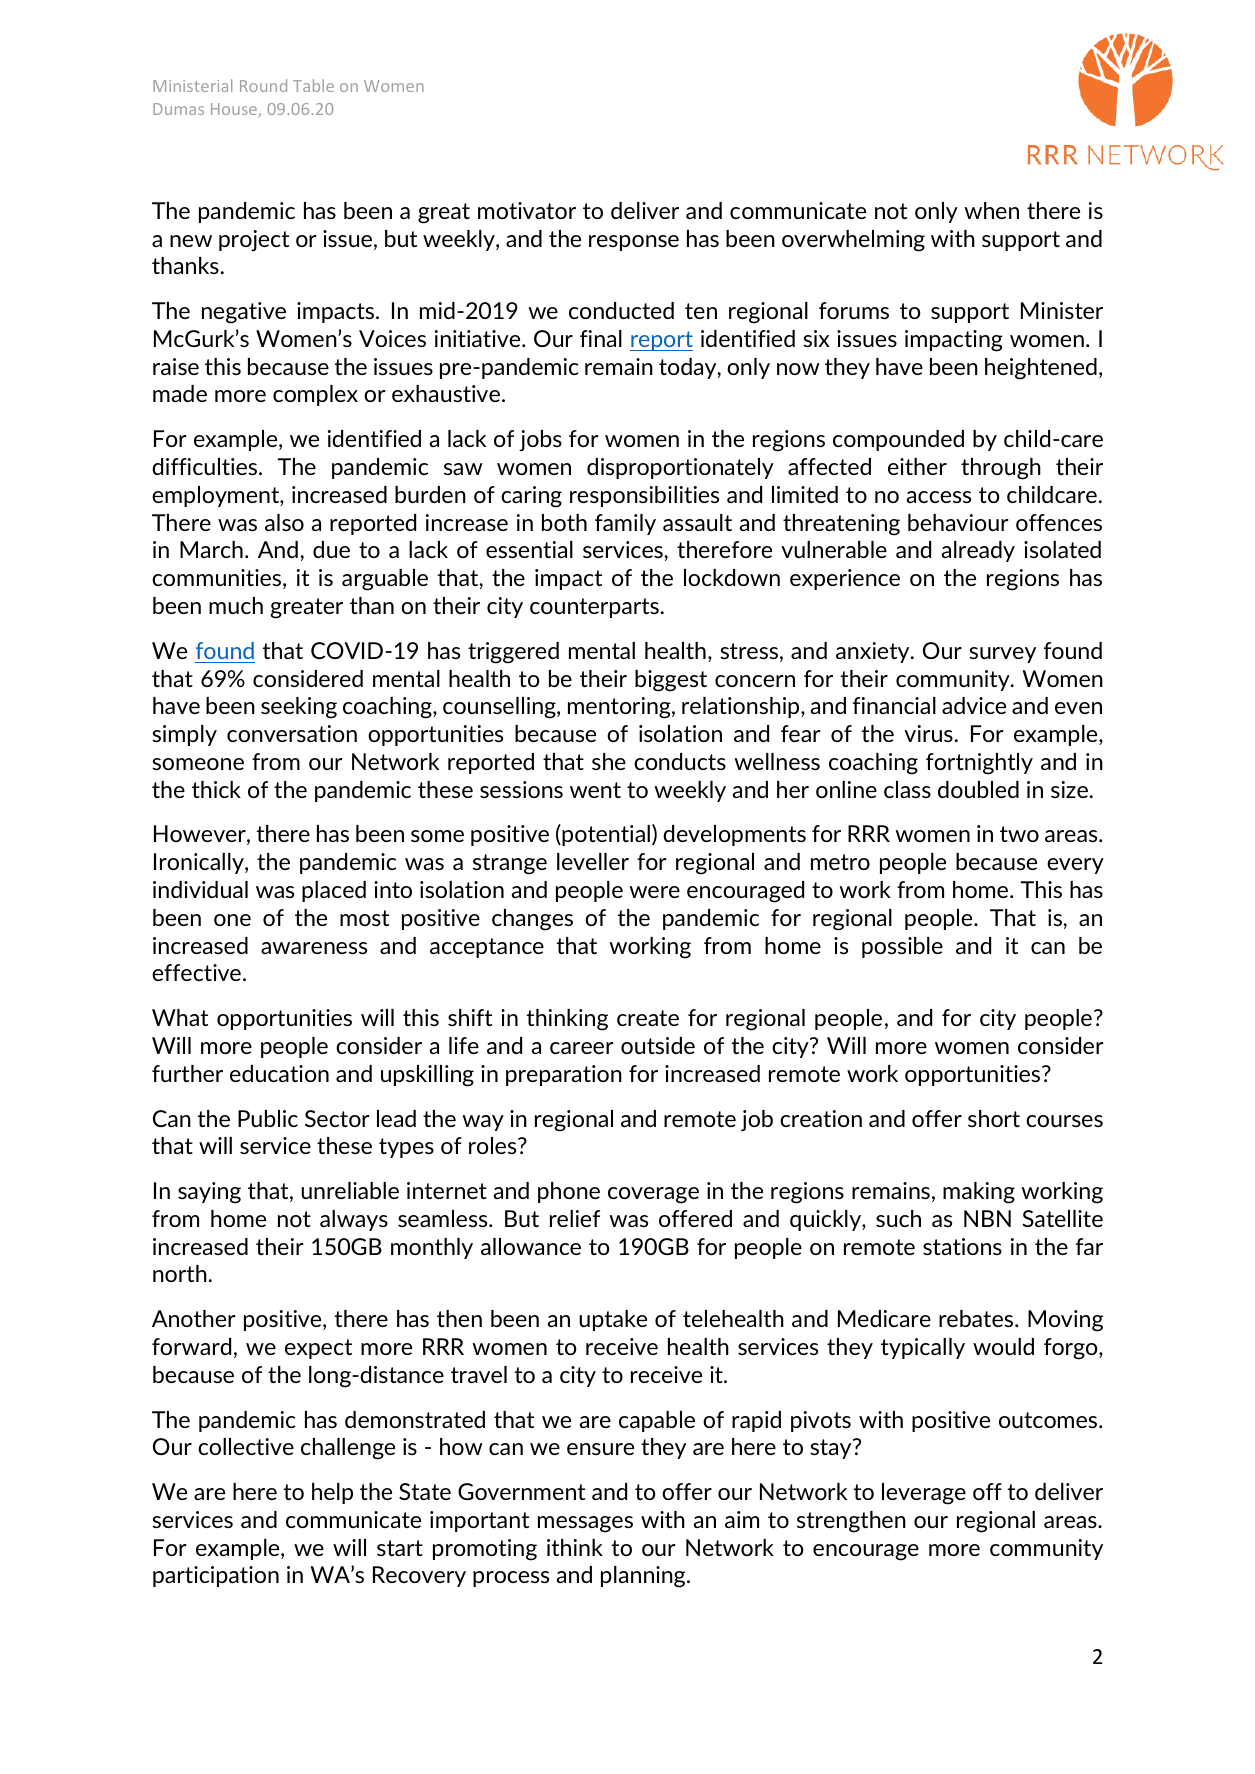 The height and width of the document is (1774, 1255). What do you see at coordinates (991, 210) in the document?
I see `when` at bounding box center [991, 210].
